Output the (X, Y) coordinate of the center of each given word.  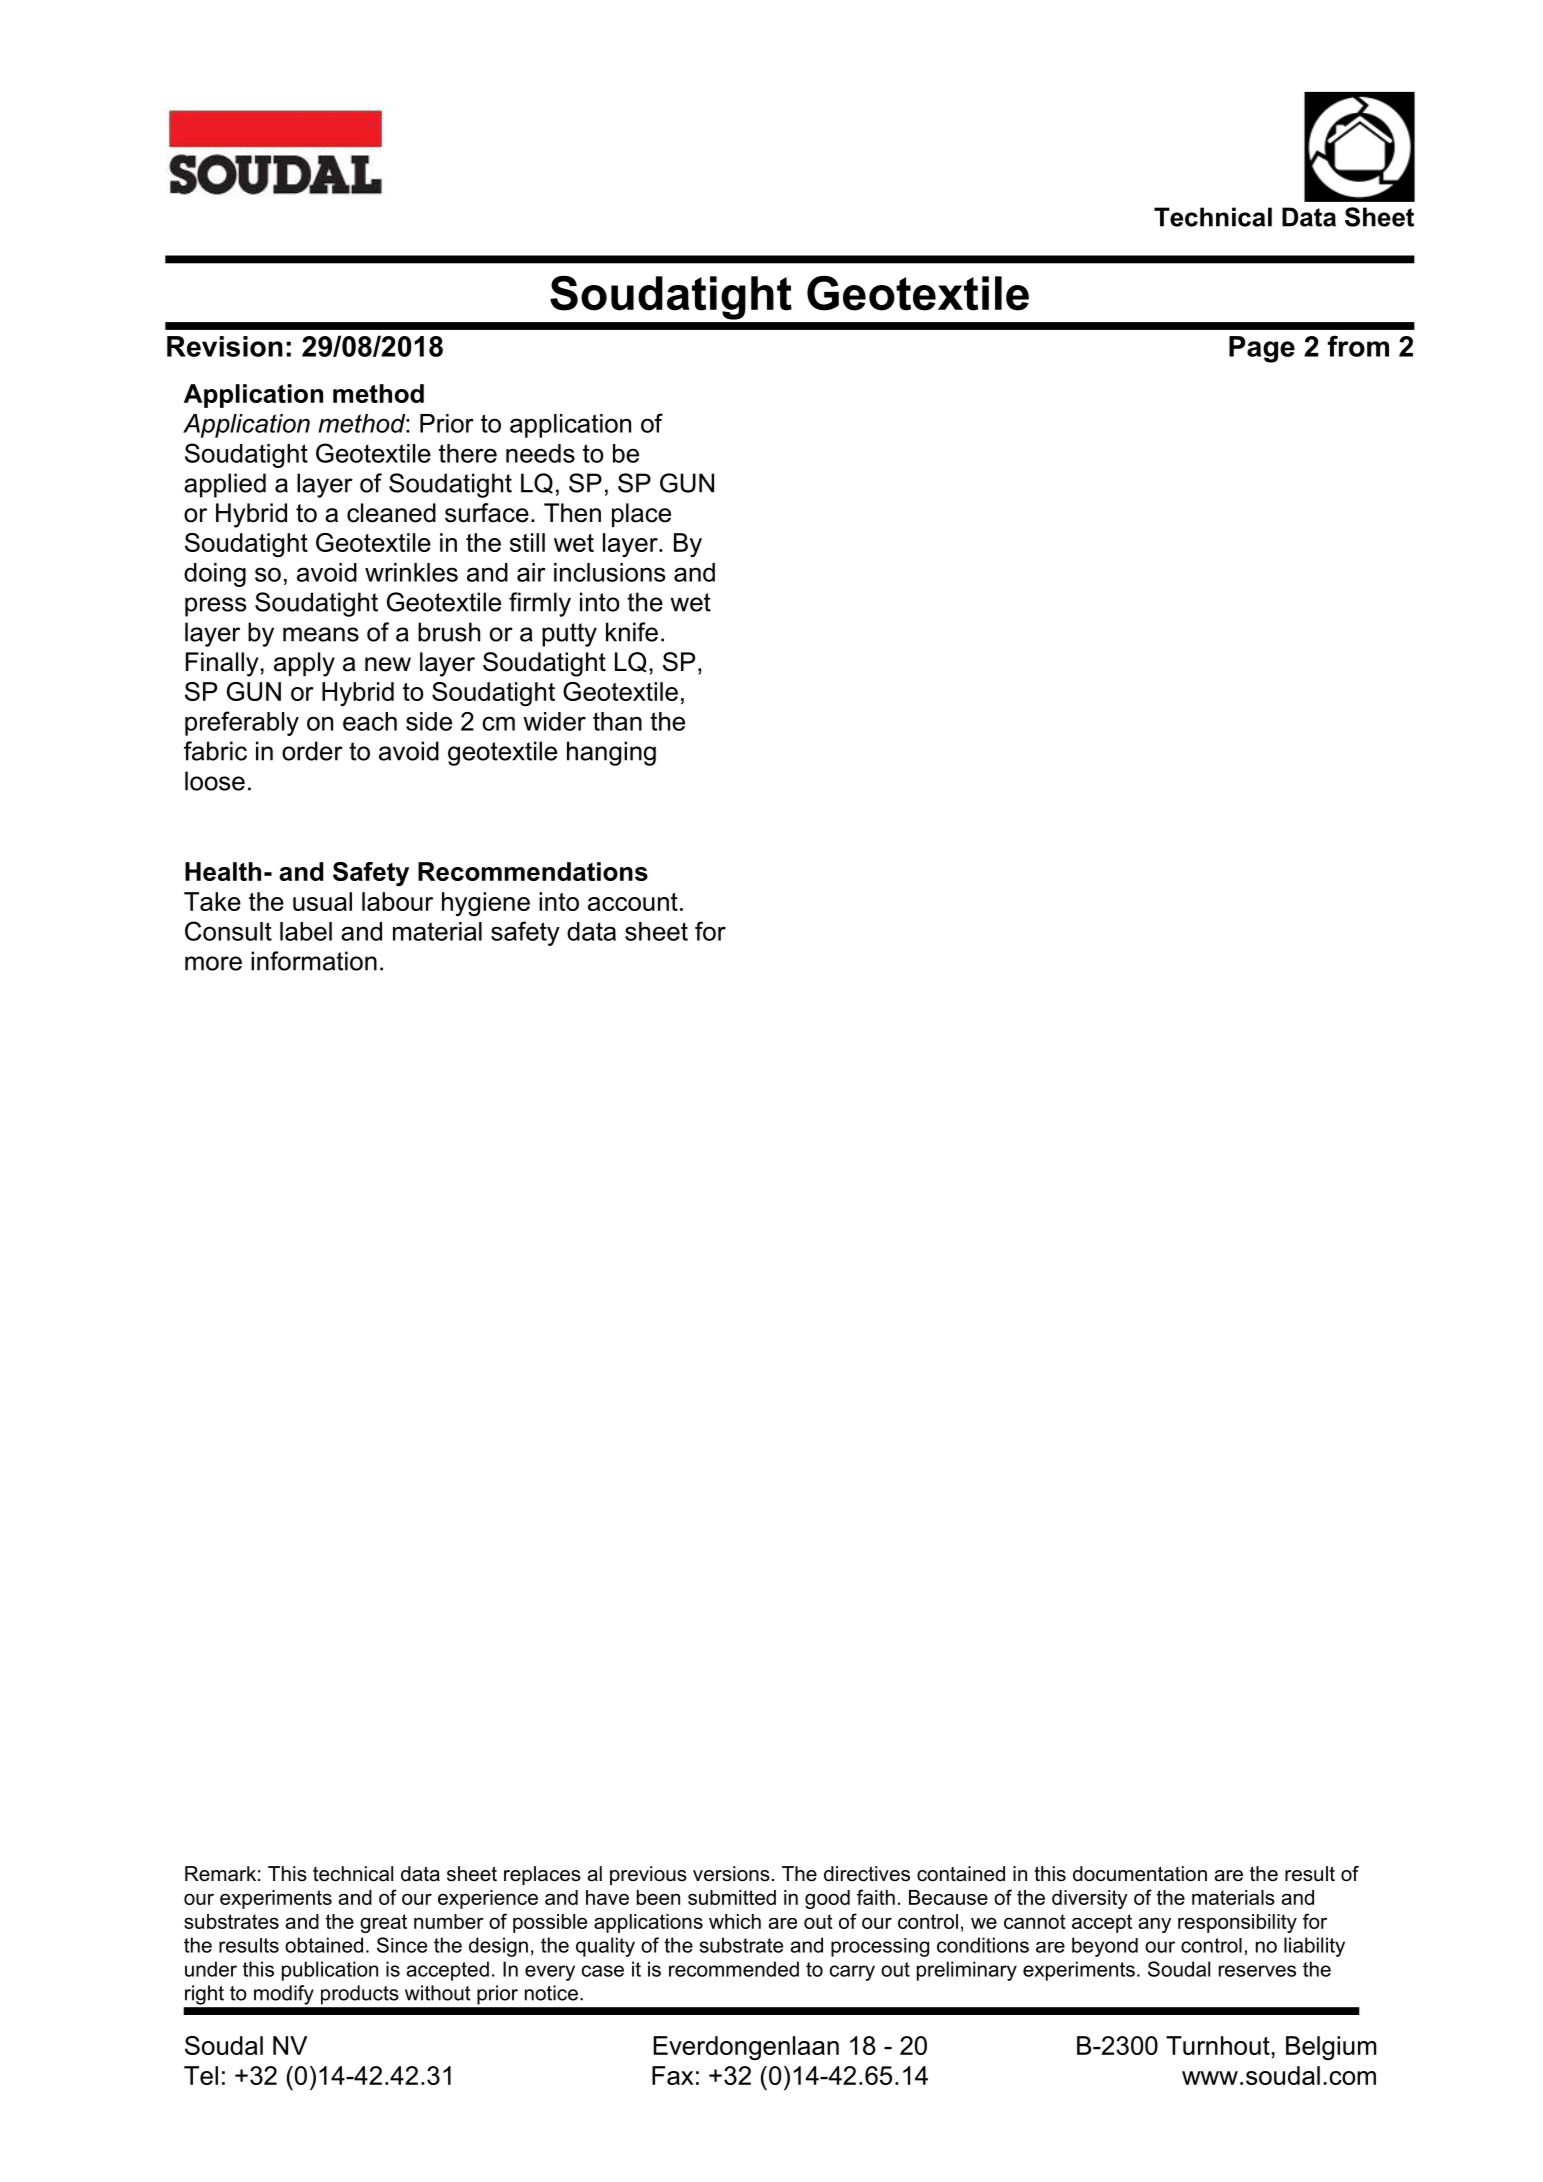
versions (731, 1874)
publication (330, 1971)
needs (540, 453)
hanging (611, 753)
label (306, 931)
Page (1262, 349)
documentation (1140, 1874)
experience (488, 1899)
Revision (225, 346)
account (633, 902)
